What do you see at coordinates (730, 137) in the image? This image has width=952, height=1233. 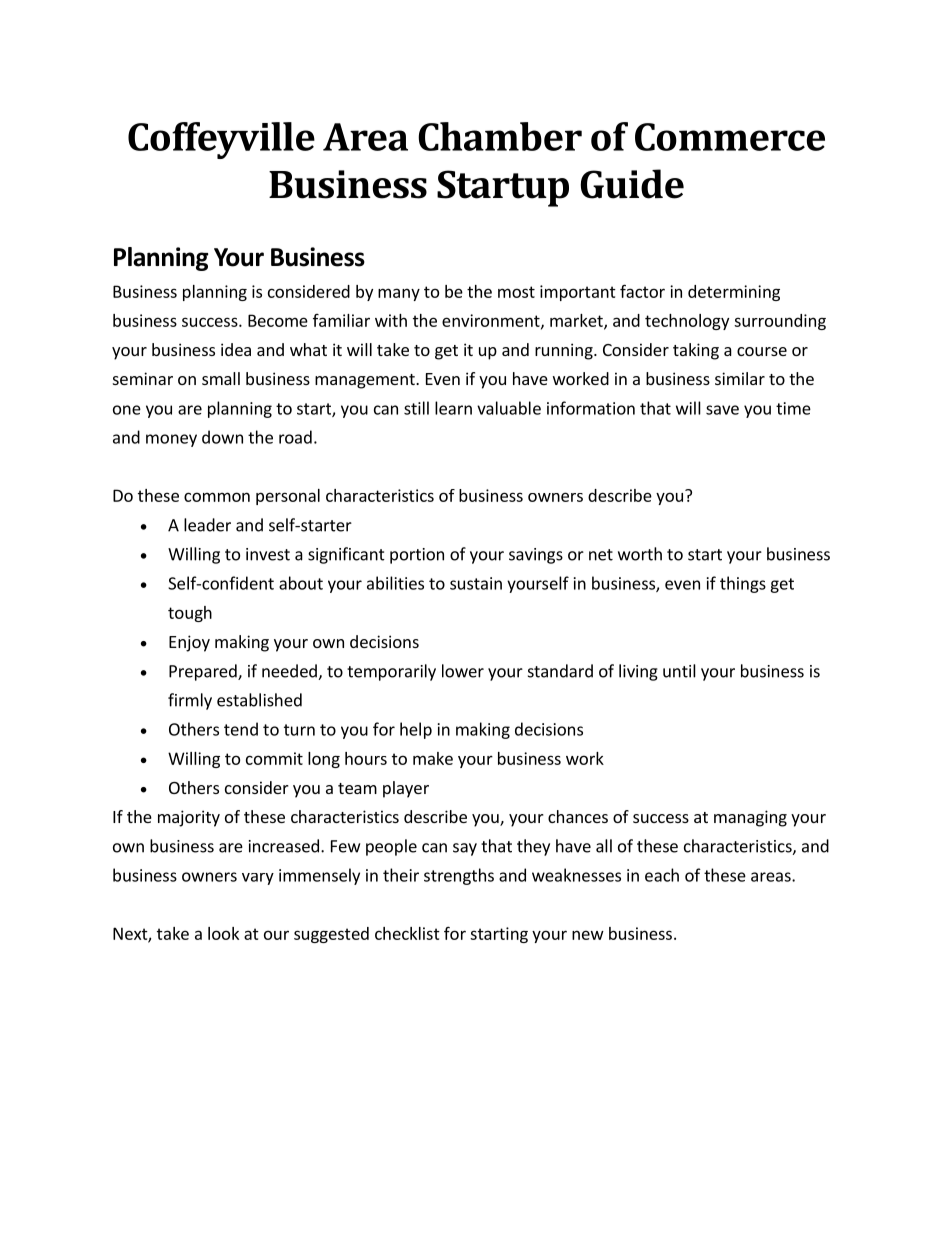 I see `Commerce` at bounding box center [730, 137].
